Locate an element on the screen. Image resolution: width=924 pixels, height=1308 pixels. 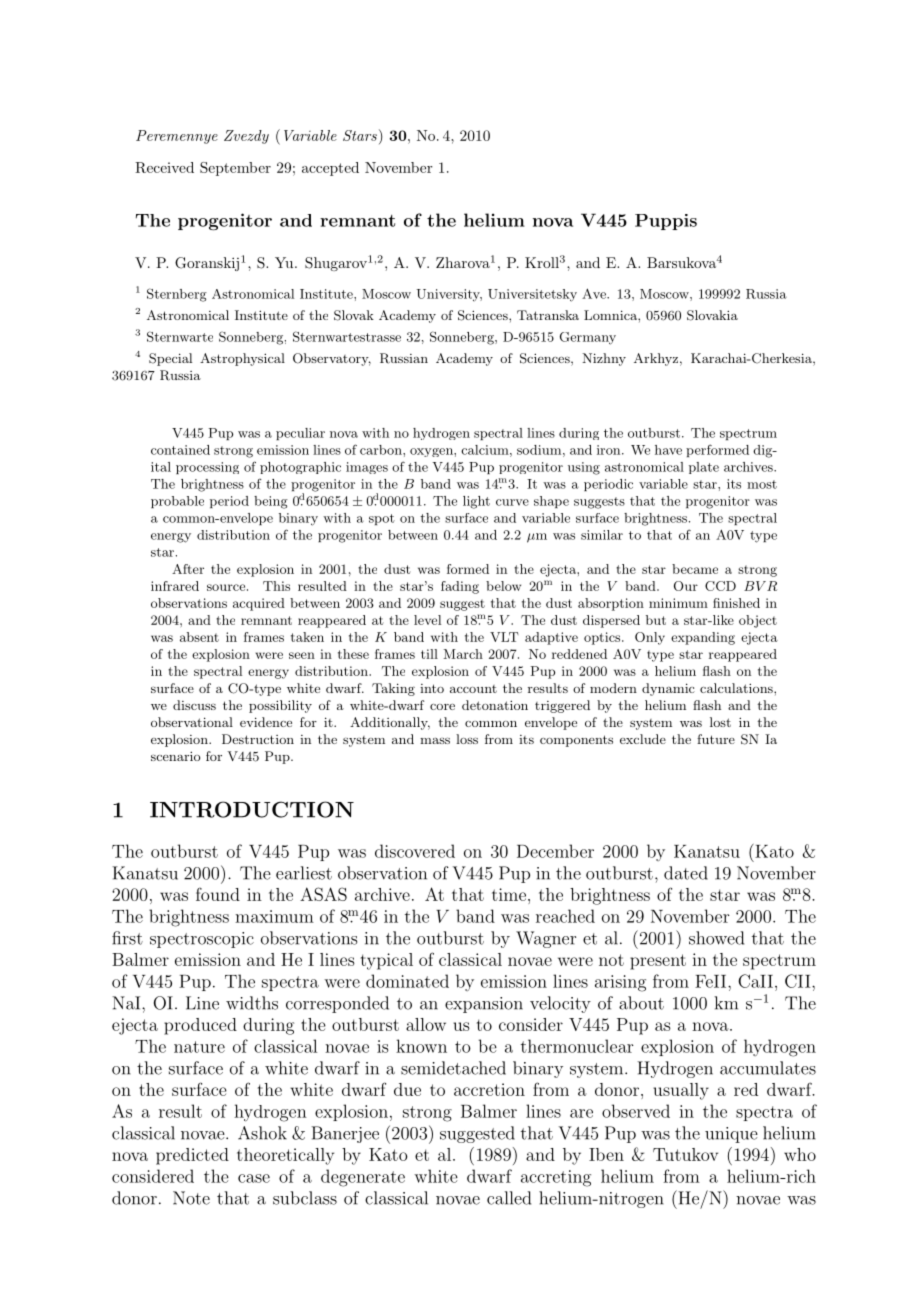
showed is located at coordinates (716, 938).
